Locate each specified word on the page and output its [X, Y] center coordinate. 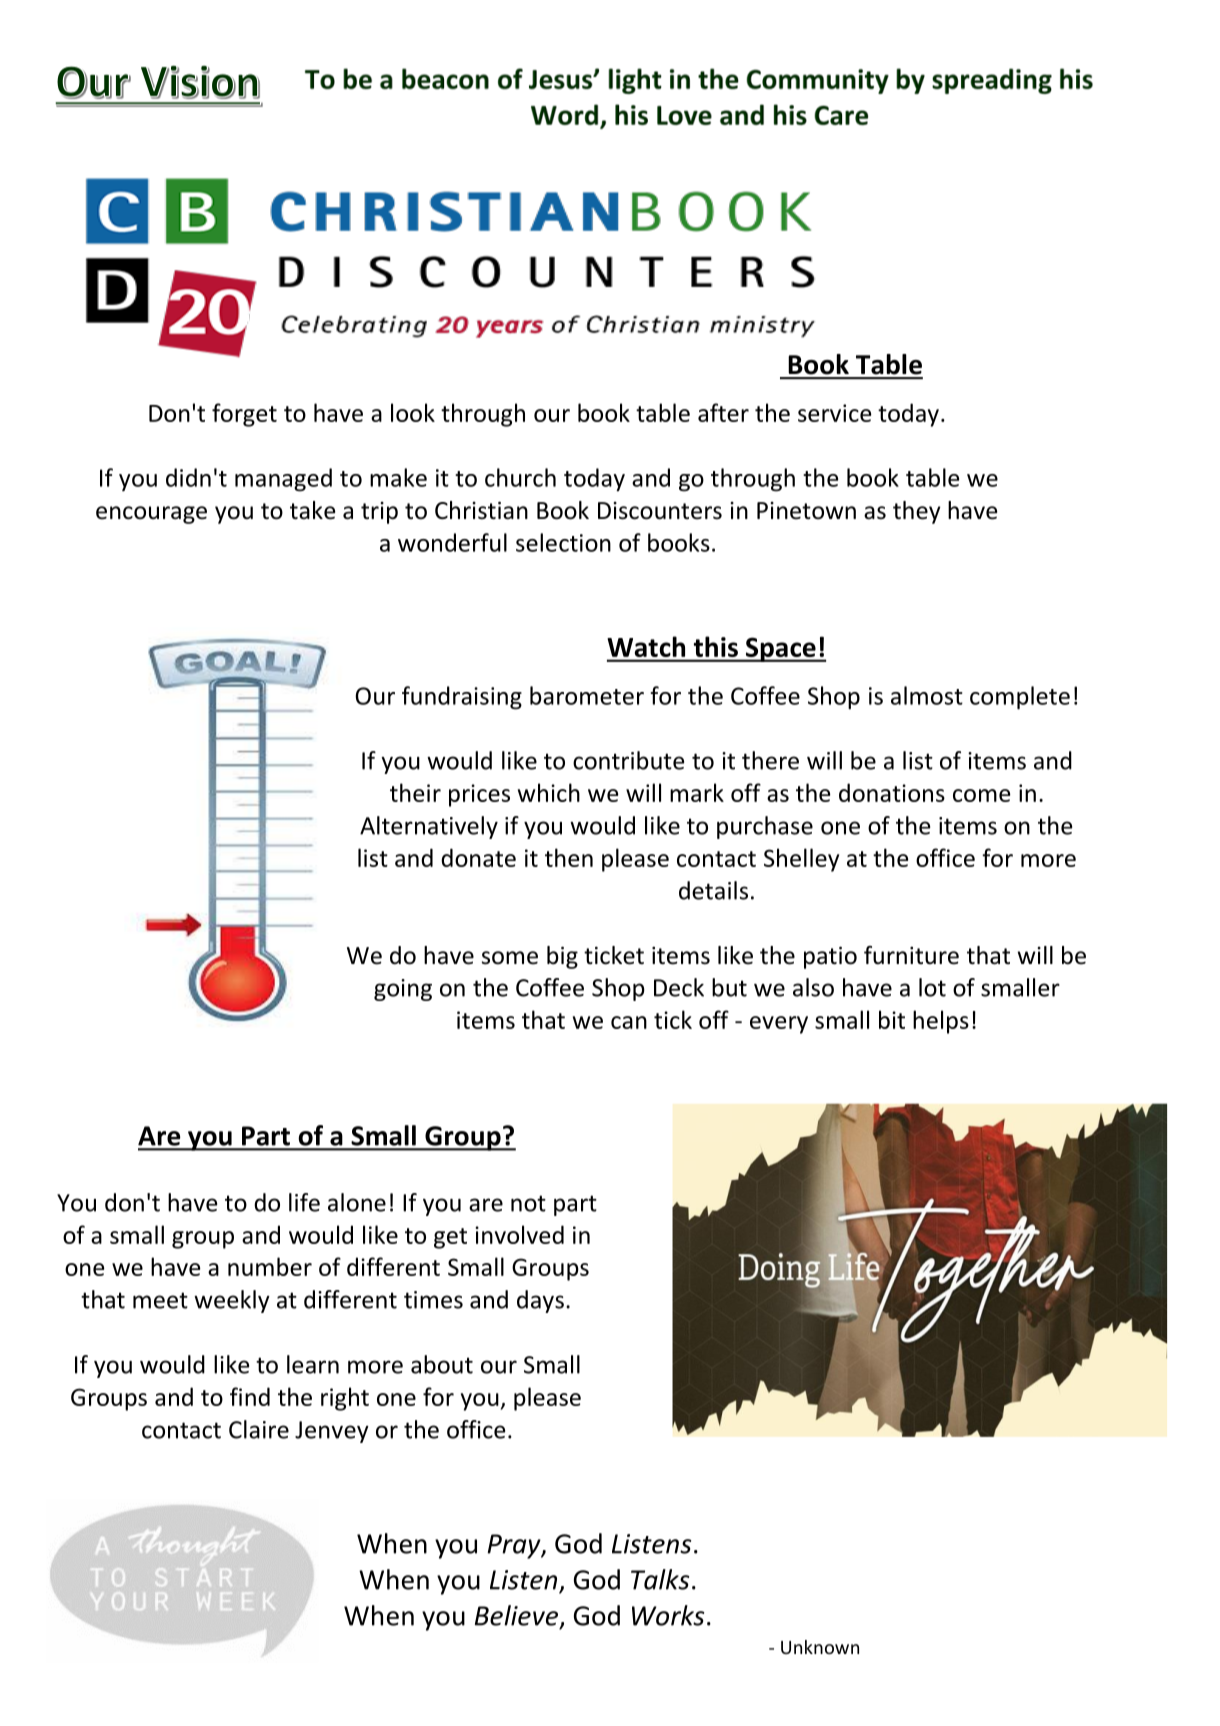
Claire [259, 1429]
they [917, 512]
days [540, 1301]
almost [927, 695]
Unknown [820, 1647]
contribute [628, 760]
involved [519, 1234]
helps [941, 1022]
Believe [518, 1616]
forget [244, 415]
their [415, 792]
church [520, 477]
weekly [232, 1301]
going [403, 990]
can [629, 1022]
